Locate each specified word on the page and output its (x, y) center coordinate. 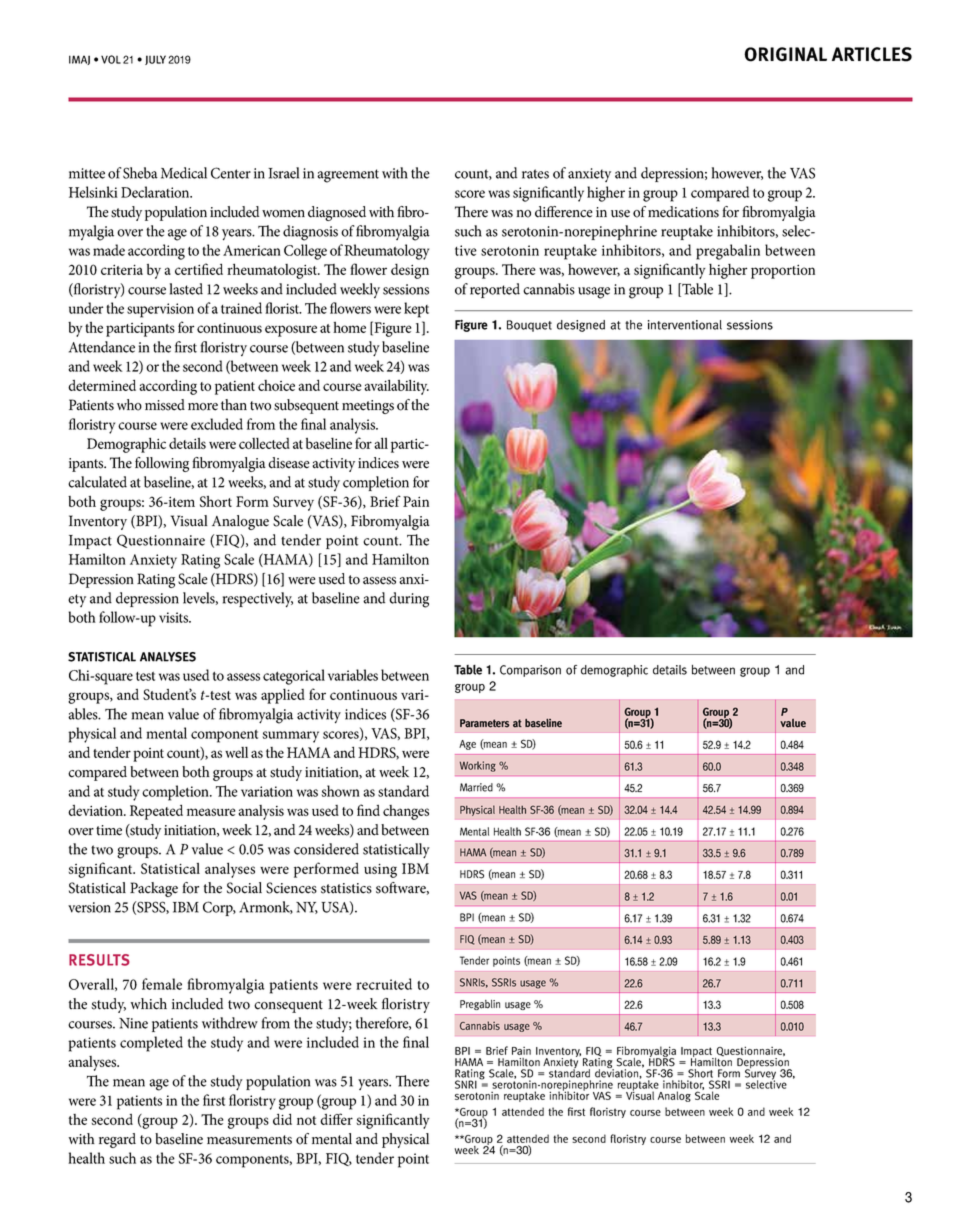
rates (535, 174)
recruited (384, 984)
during (409, 600)
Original (785, 54)
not (306, 1120)
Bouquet (529, 326)
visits (175, 617)
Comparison (530, 671)
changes (406, 812)
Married (476, 787)
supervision (160, 310)
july (155, 60)
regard (117, 1140)
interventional (685, 325)
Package (154, 889)
